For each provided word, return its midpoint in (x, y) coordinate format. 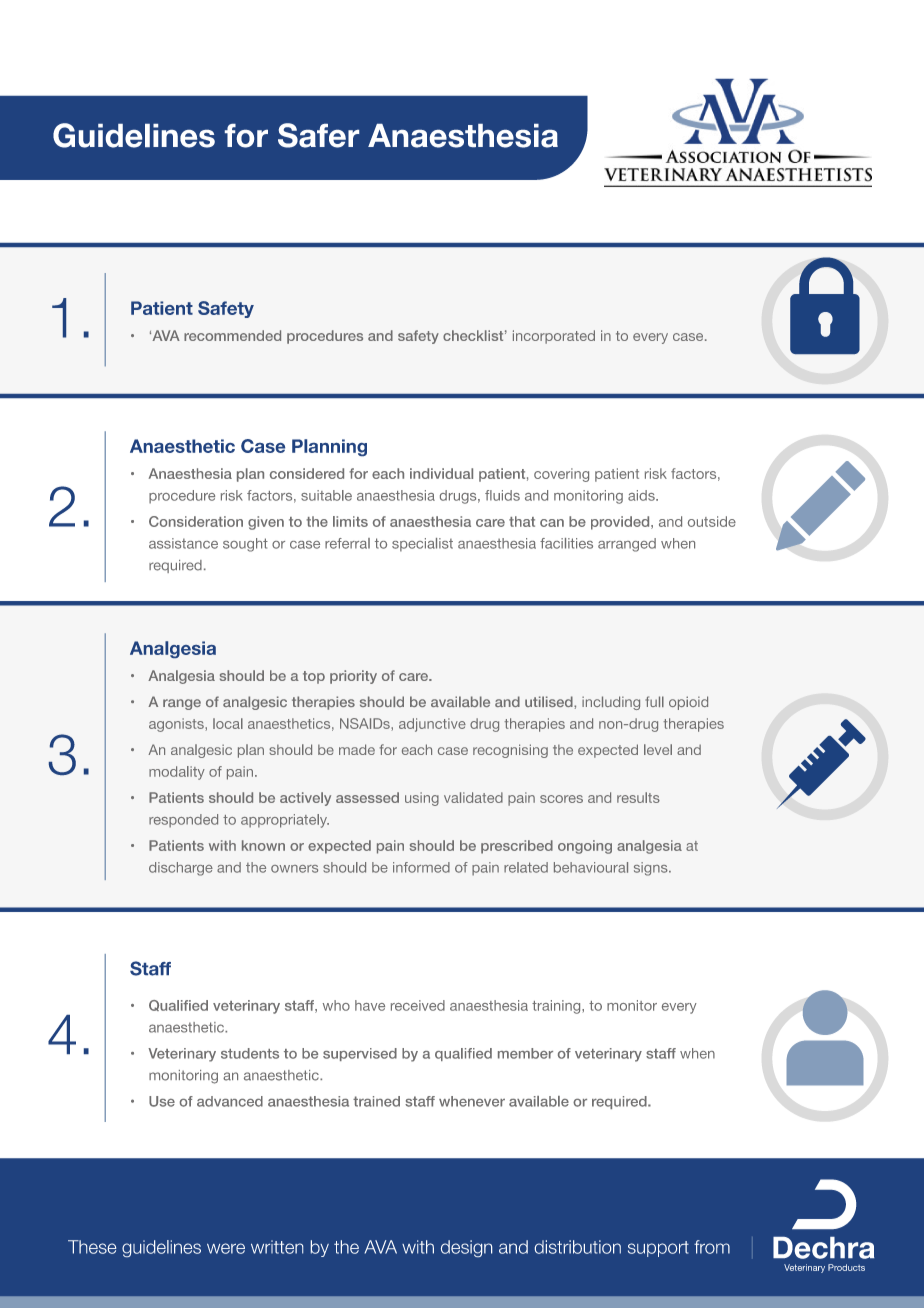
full (654, 701)
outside (712, 521)
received (418, 1005)
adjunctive (432, 725)
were (226, 1248)
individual (441, 473)
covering (561, 475)
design (466, 1248)
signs (652, 869)
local (228, 723)
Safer (318, 135)
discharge (181, 869)
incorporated (554, 337)
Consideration (196, 521)
